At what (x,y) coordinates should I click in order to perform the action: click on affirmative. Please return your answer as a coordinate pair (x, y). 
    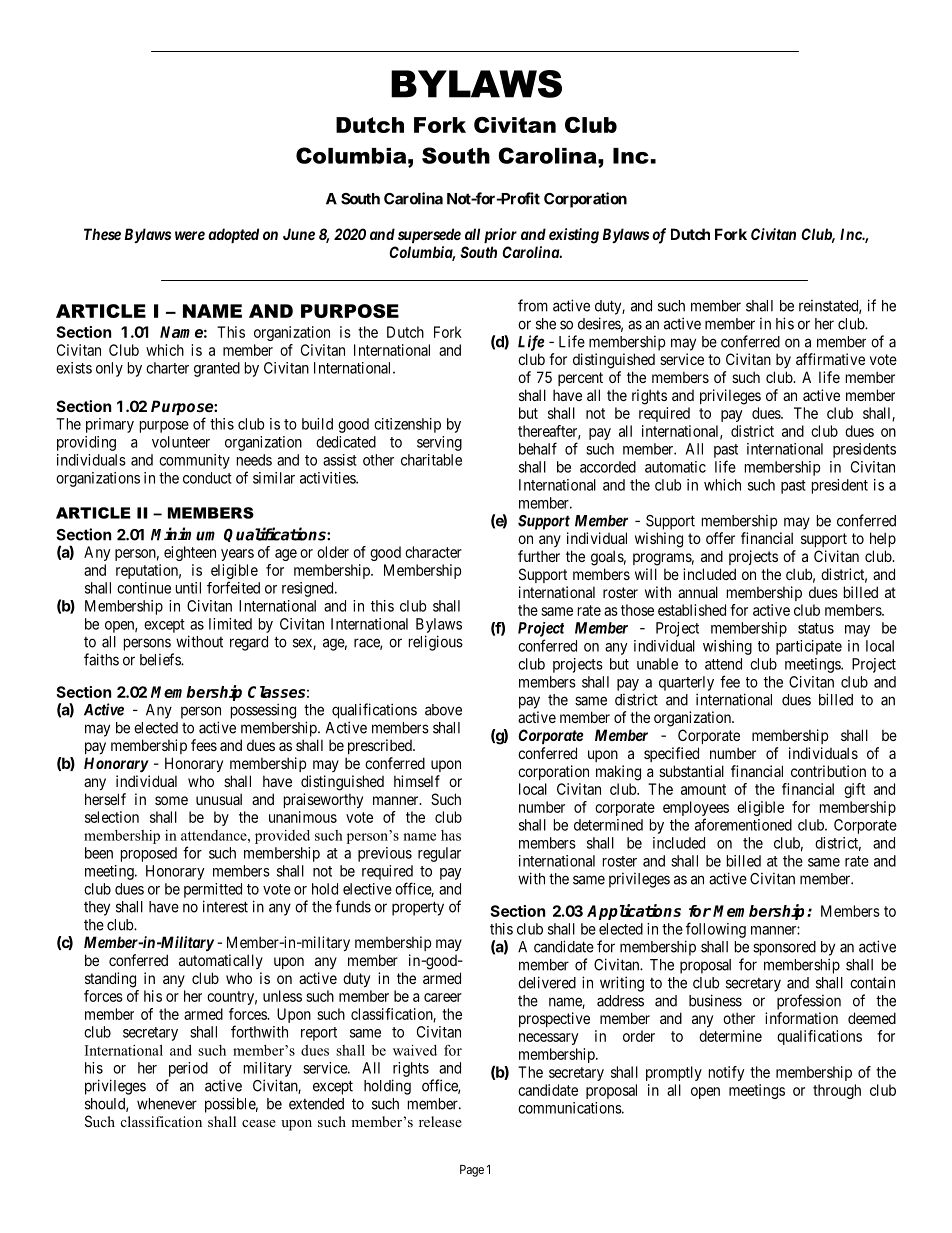
    Looking at the image, I should click on (830, 359).
